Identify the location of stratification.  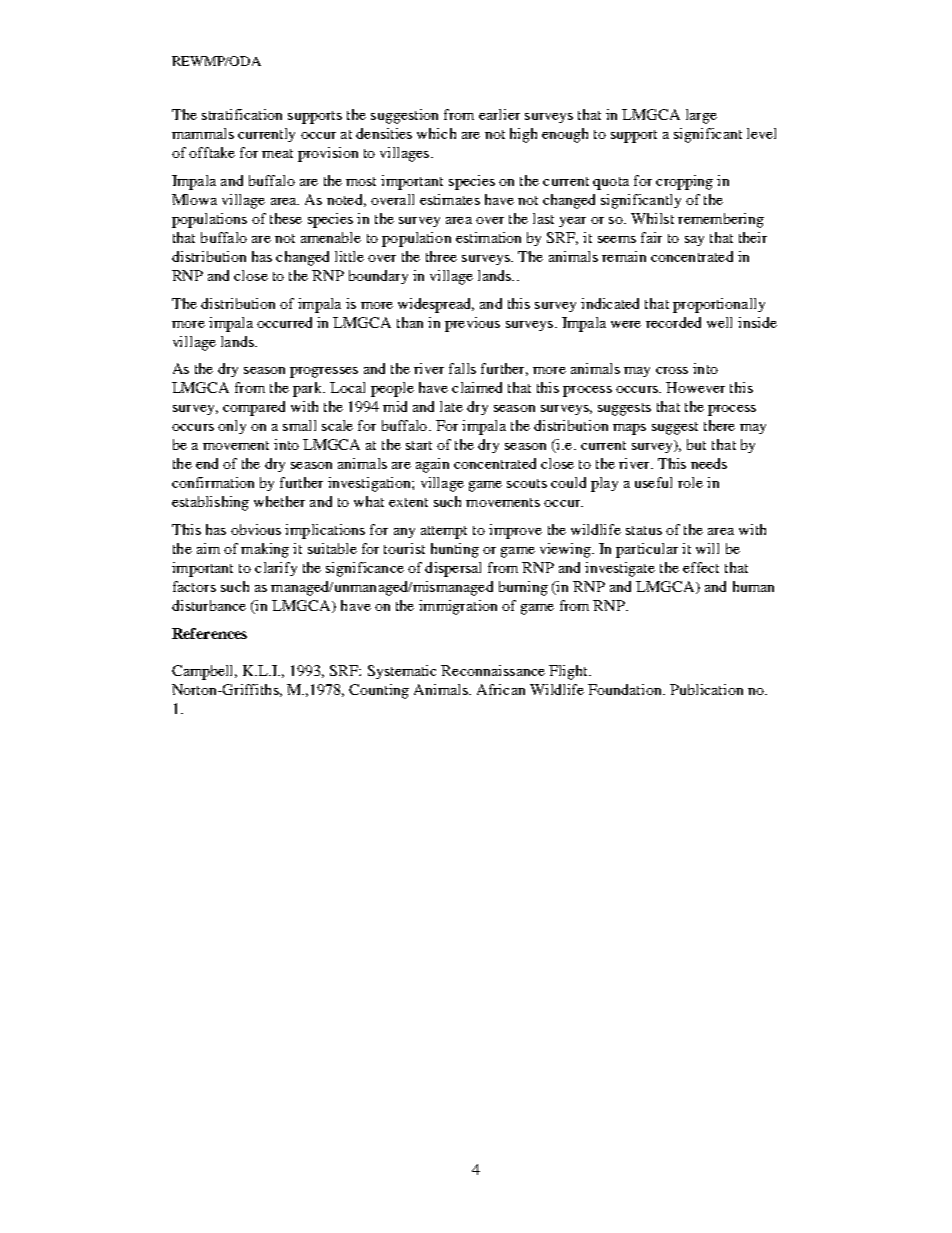
(242, 114).
